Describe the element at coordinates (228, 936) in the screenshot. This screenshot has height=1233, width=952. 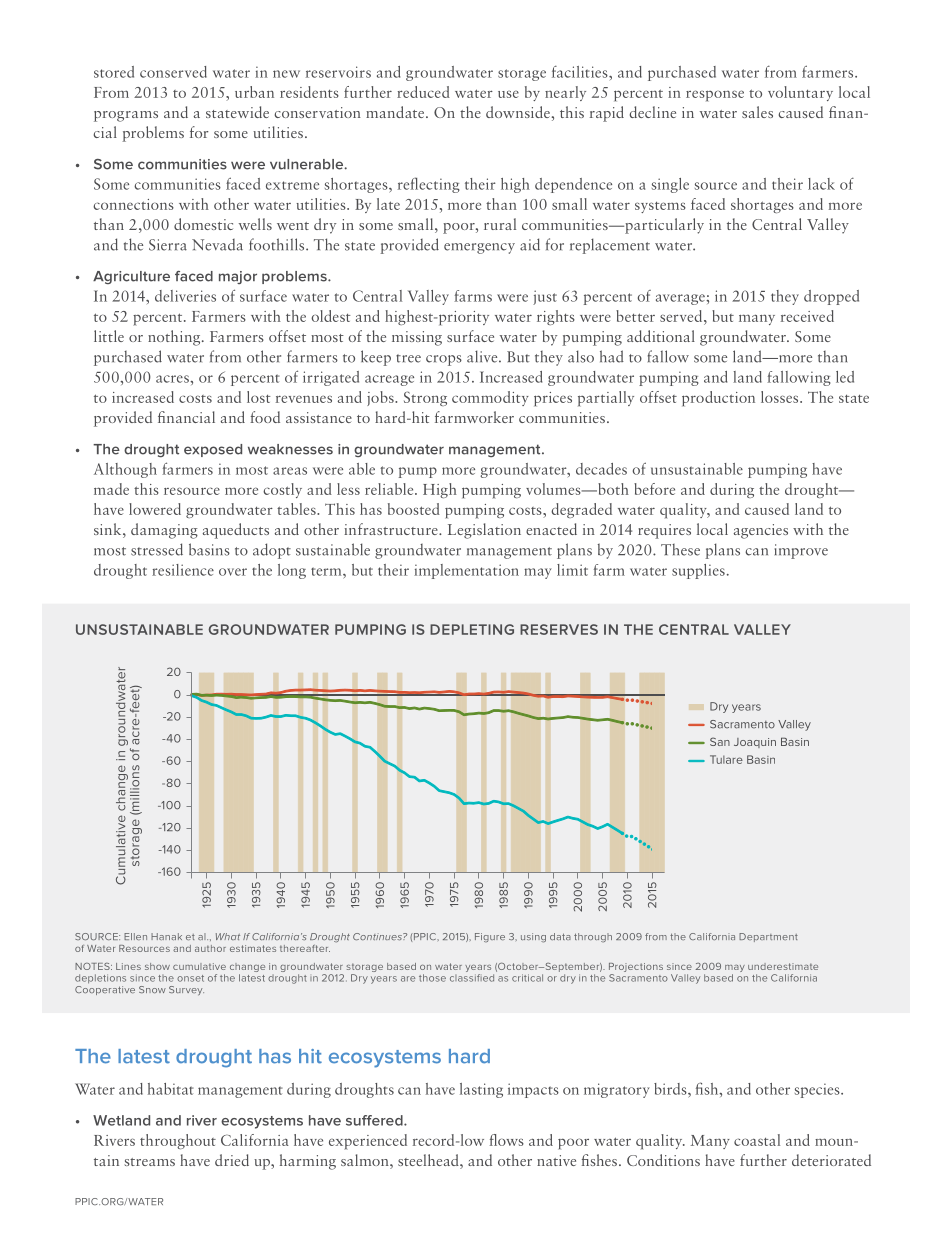
I see `What` at that location.
